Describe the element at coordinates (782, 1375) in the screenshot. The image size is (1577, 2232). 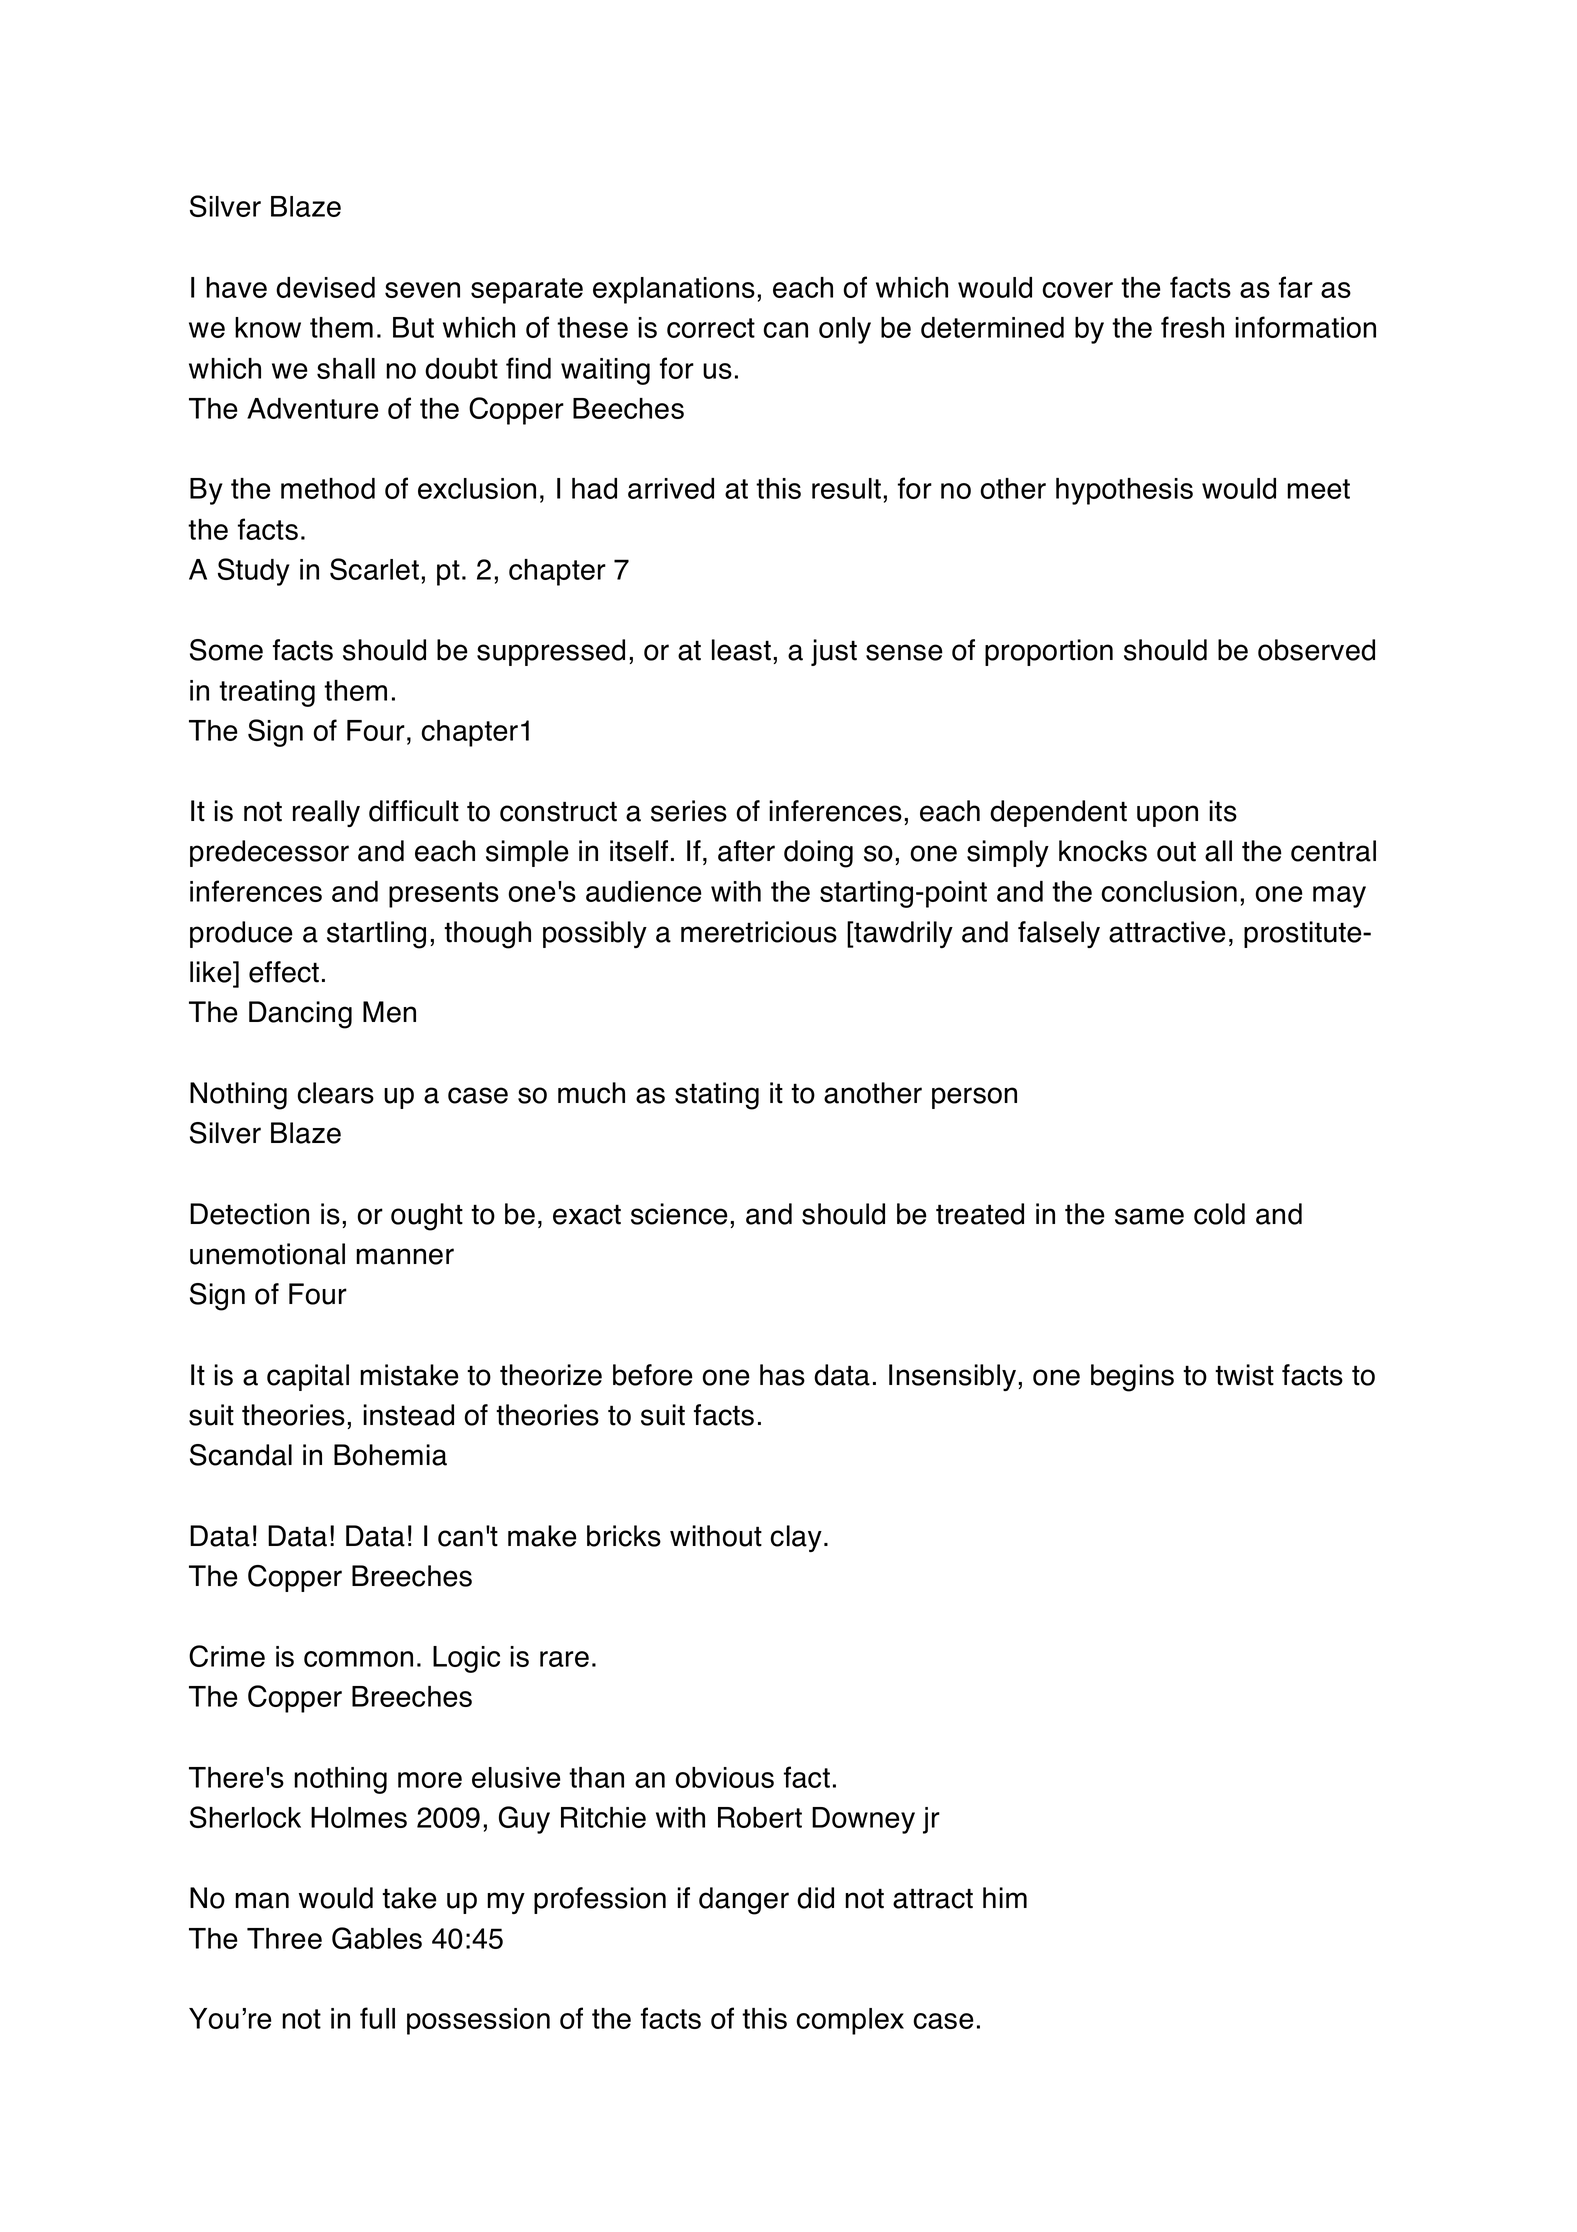
I see `has` at that location.
